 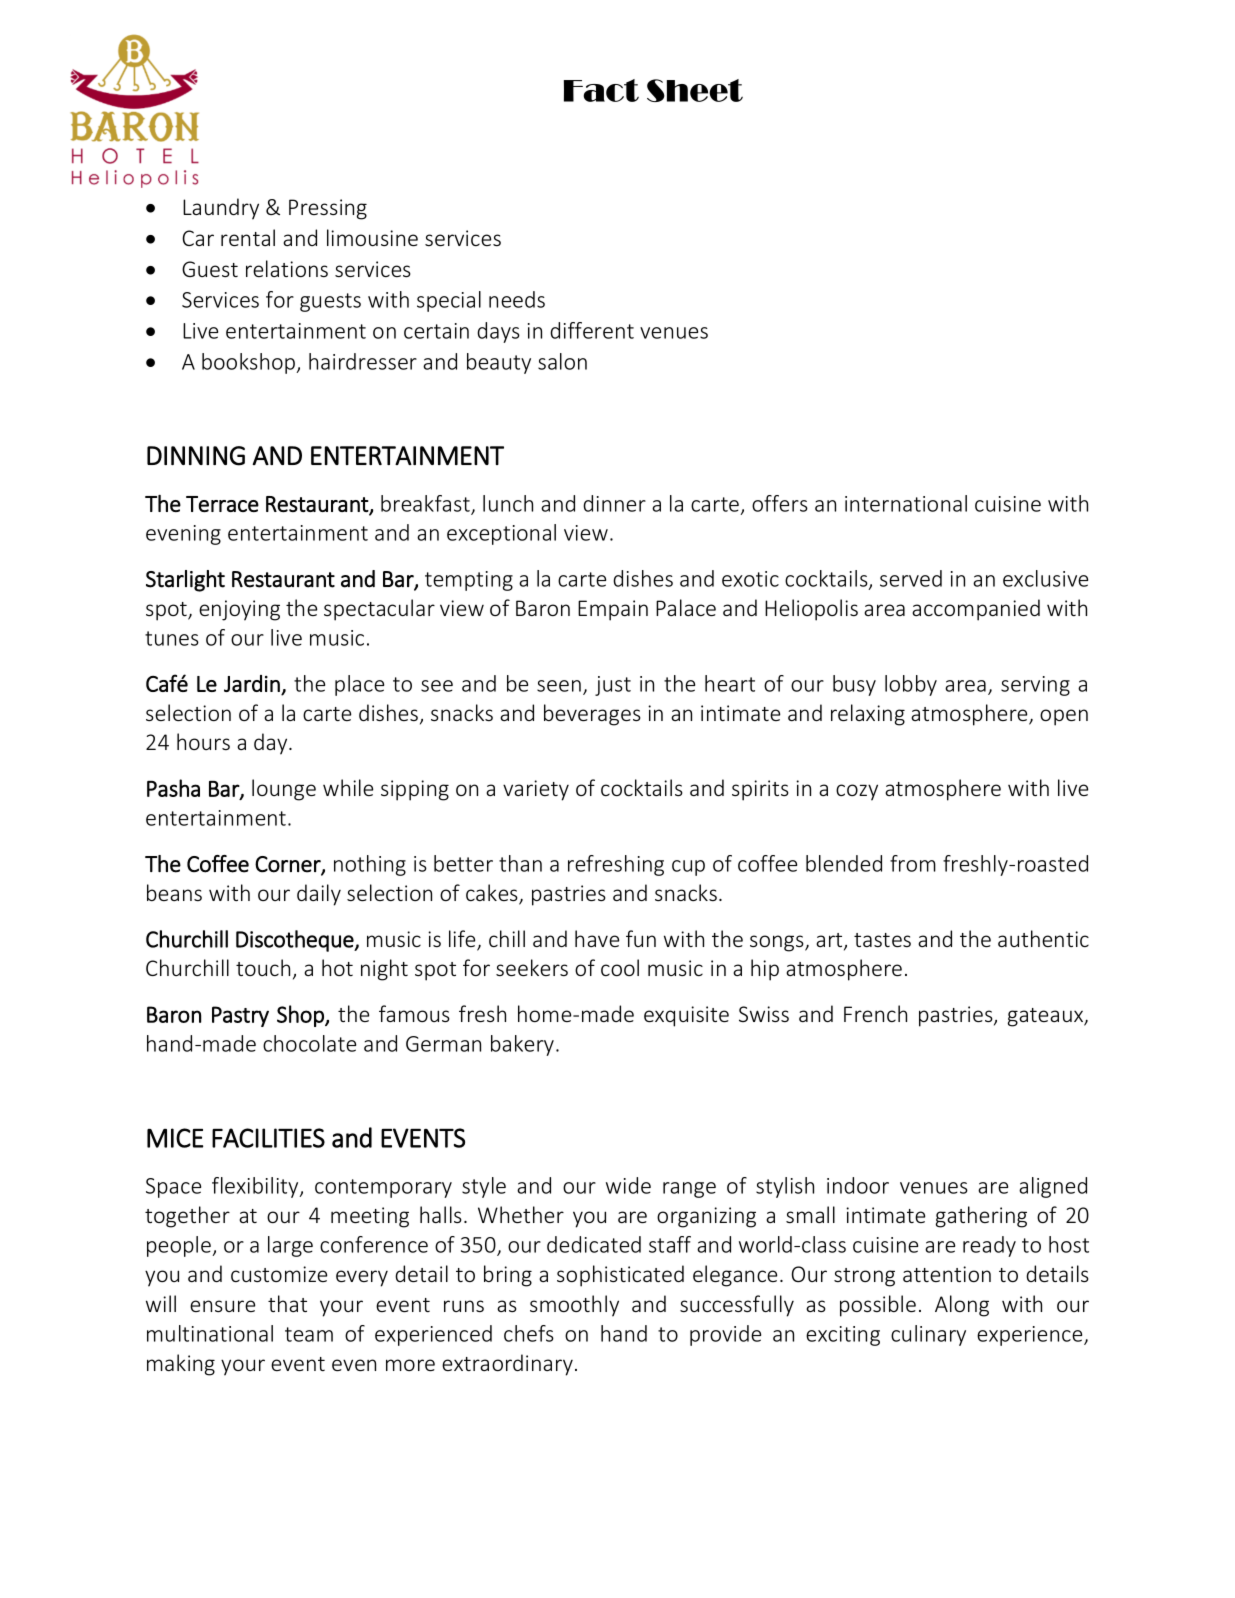 I want to click on smoothly, so click(x=574, y=1306).
